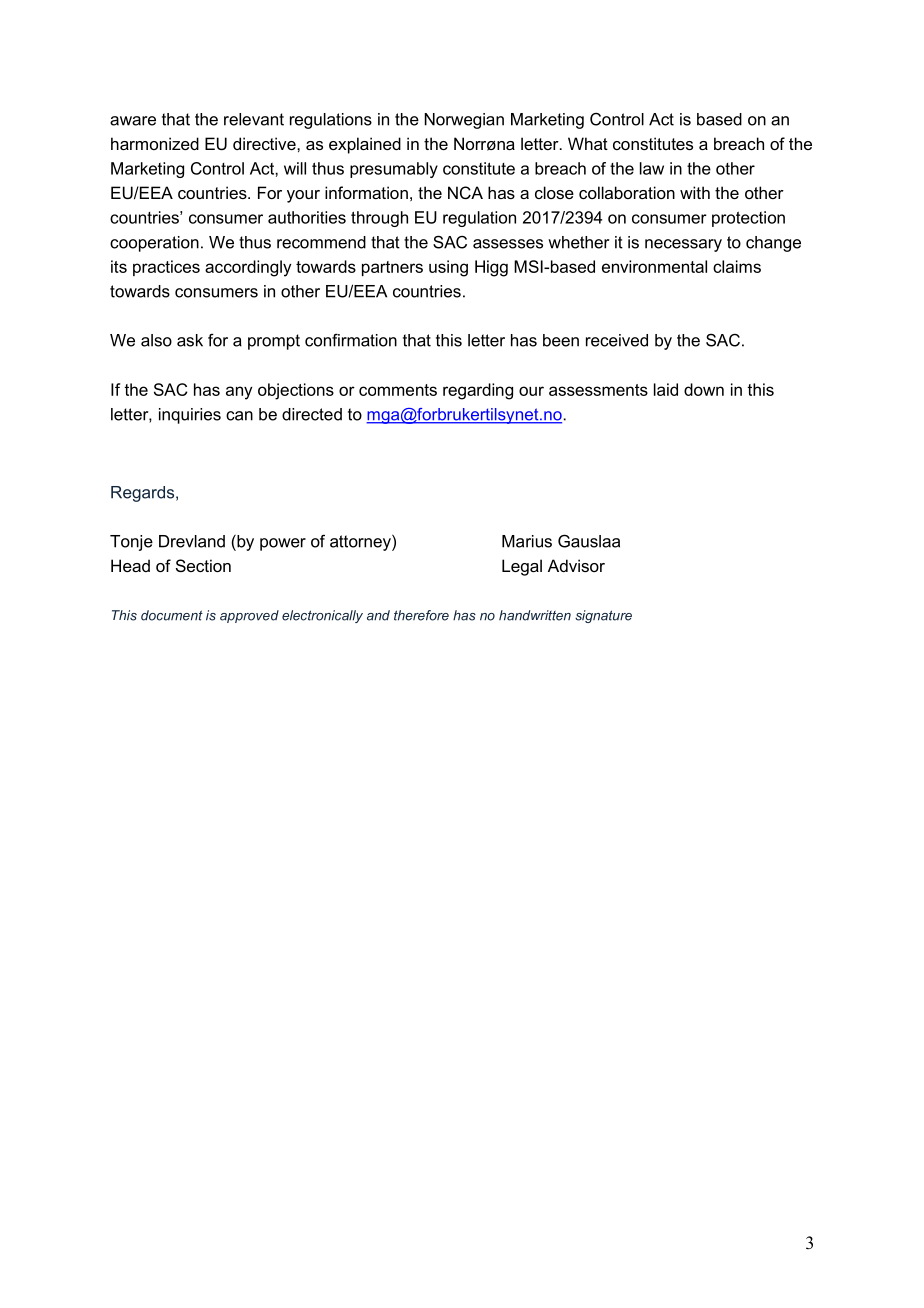  What do you see at coordinates (527, 541) in the screenshot?
I see `Marius` at bounding box center [527, 541].
